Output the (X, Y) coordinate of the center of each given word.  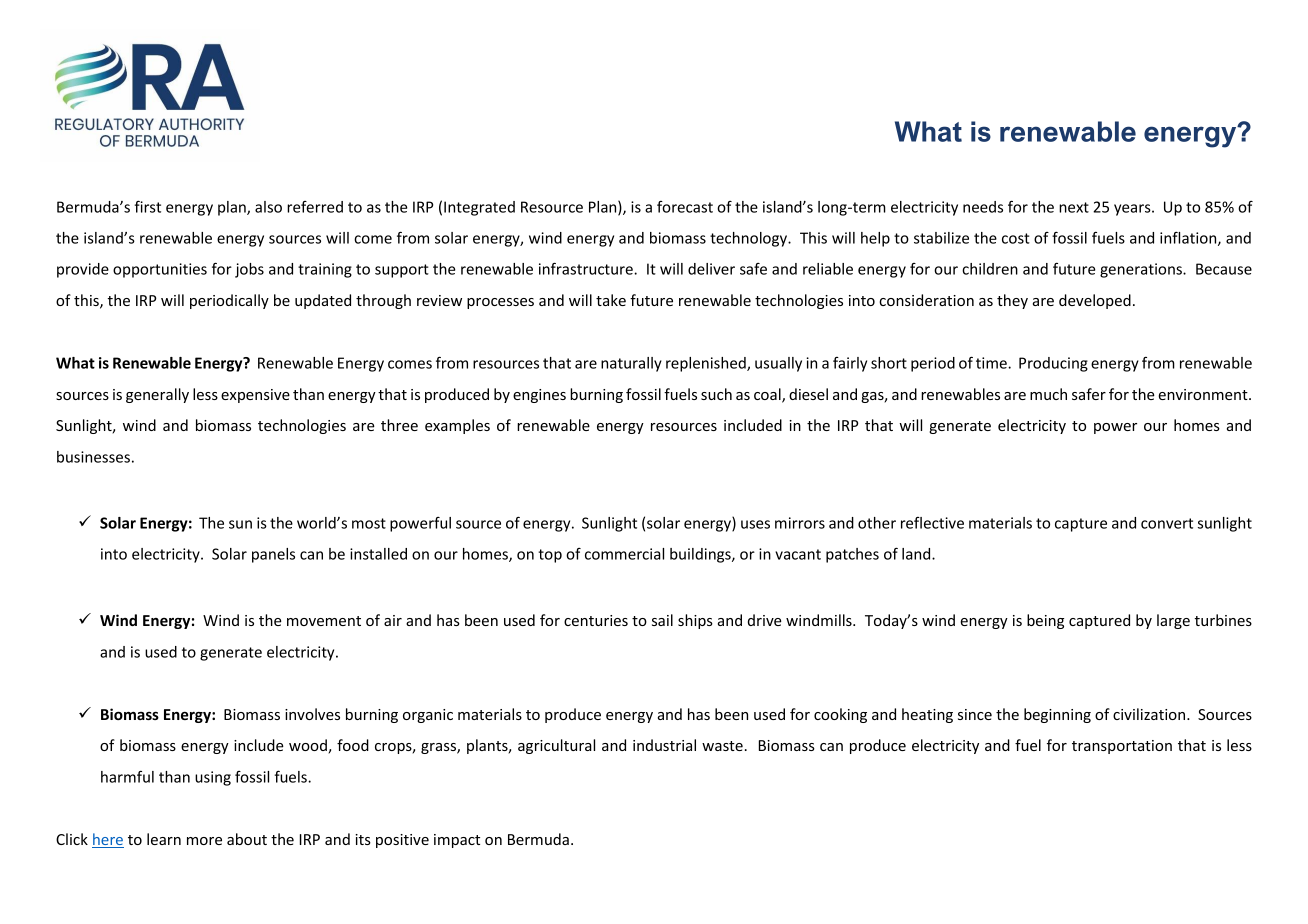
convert (1167, 523)
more (204, 841)
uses (755, 524)
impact (457, 841)
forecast (685, 207)
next (1074, 207)
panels (273, 555)
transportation (1122, 747)
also (268, 207)
